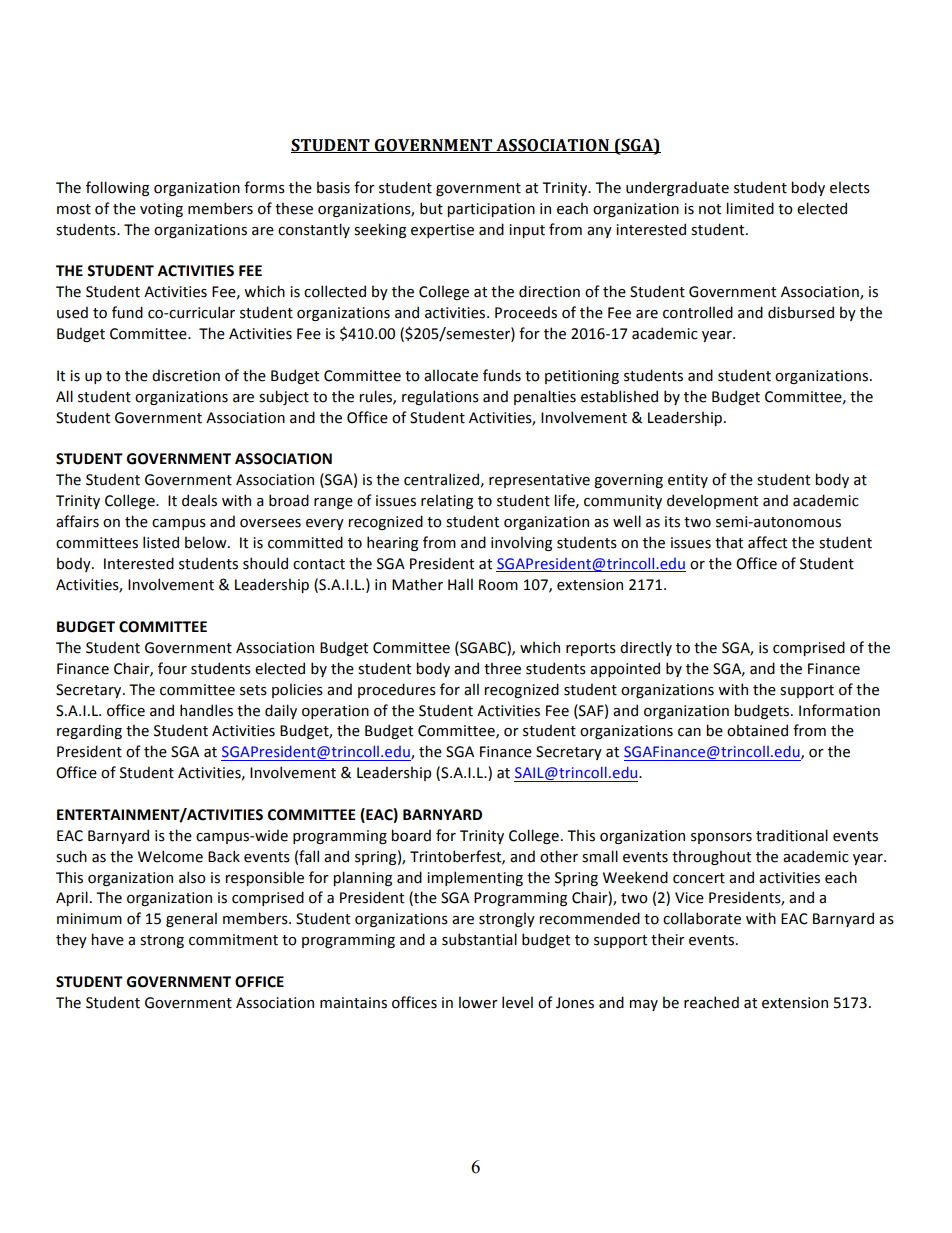  What do you see at coordinates (161, 210) in the image?
I see `voting` at bounding box center [161, 210].
